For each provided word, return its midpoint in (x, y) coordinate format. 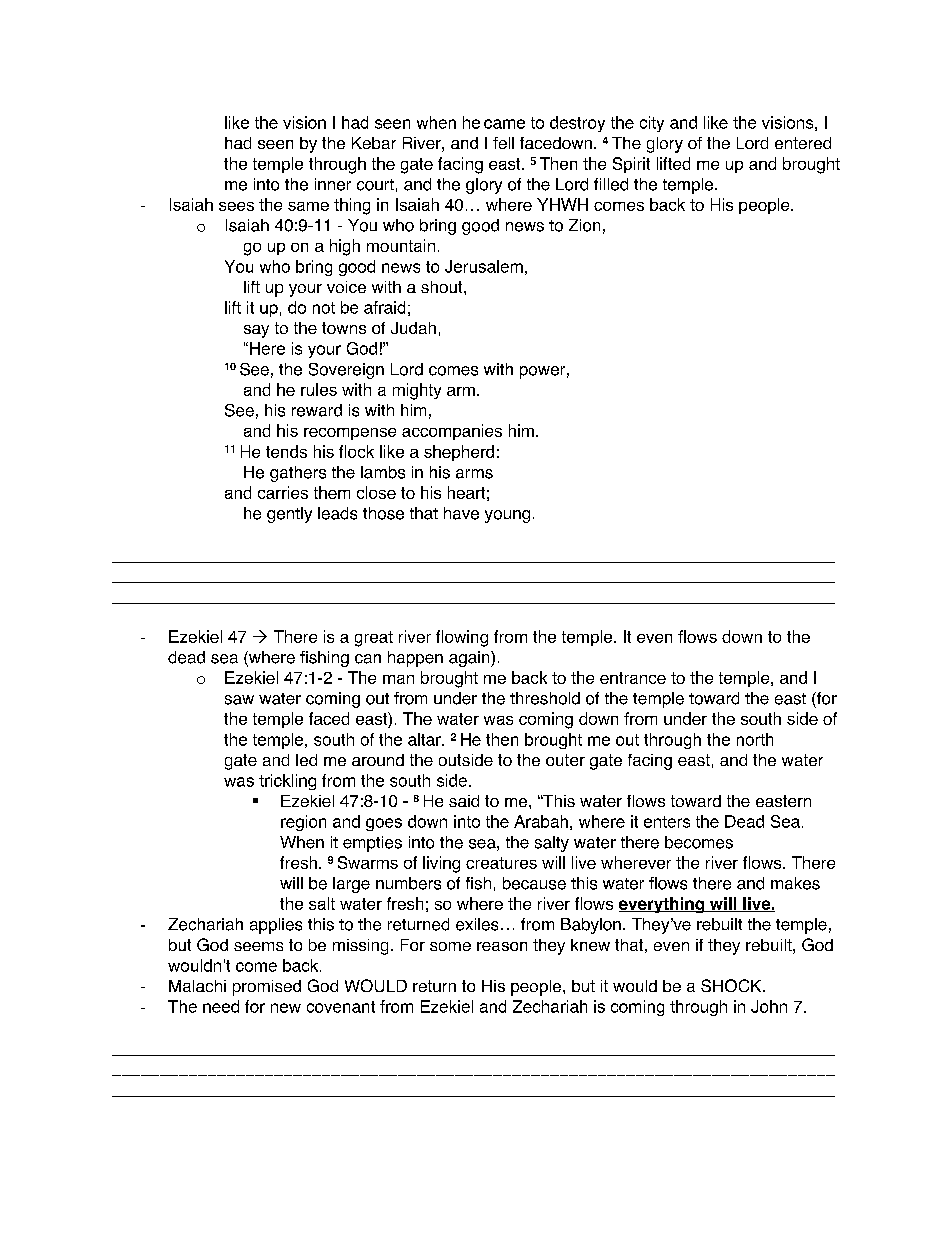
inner (333, 184)
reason (502, 946)
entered (803, 143)
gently (289, 515)
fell (503, 143)
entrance (633, 678)
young (507, 516)
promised (267, 988)
